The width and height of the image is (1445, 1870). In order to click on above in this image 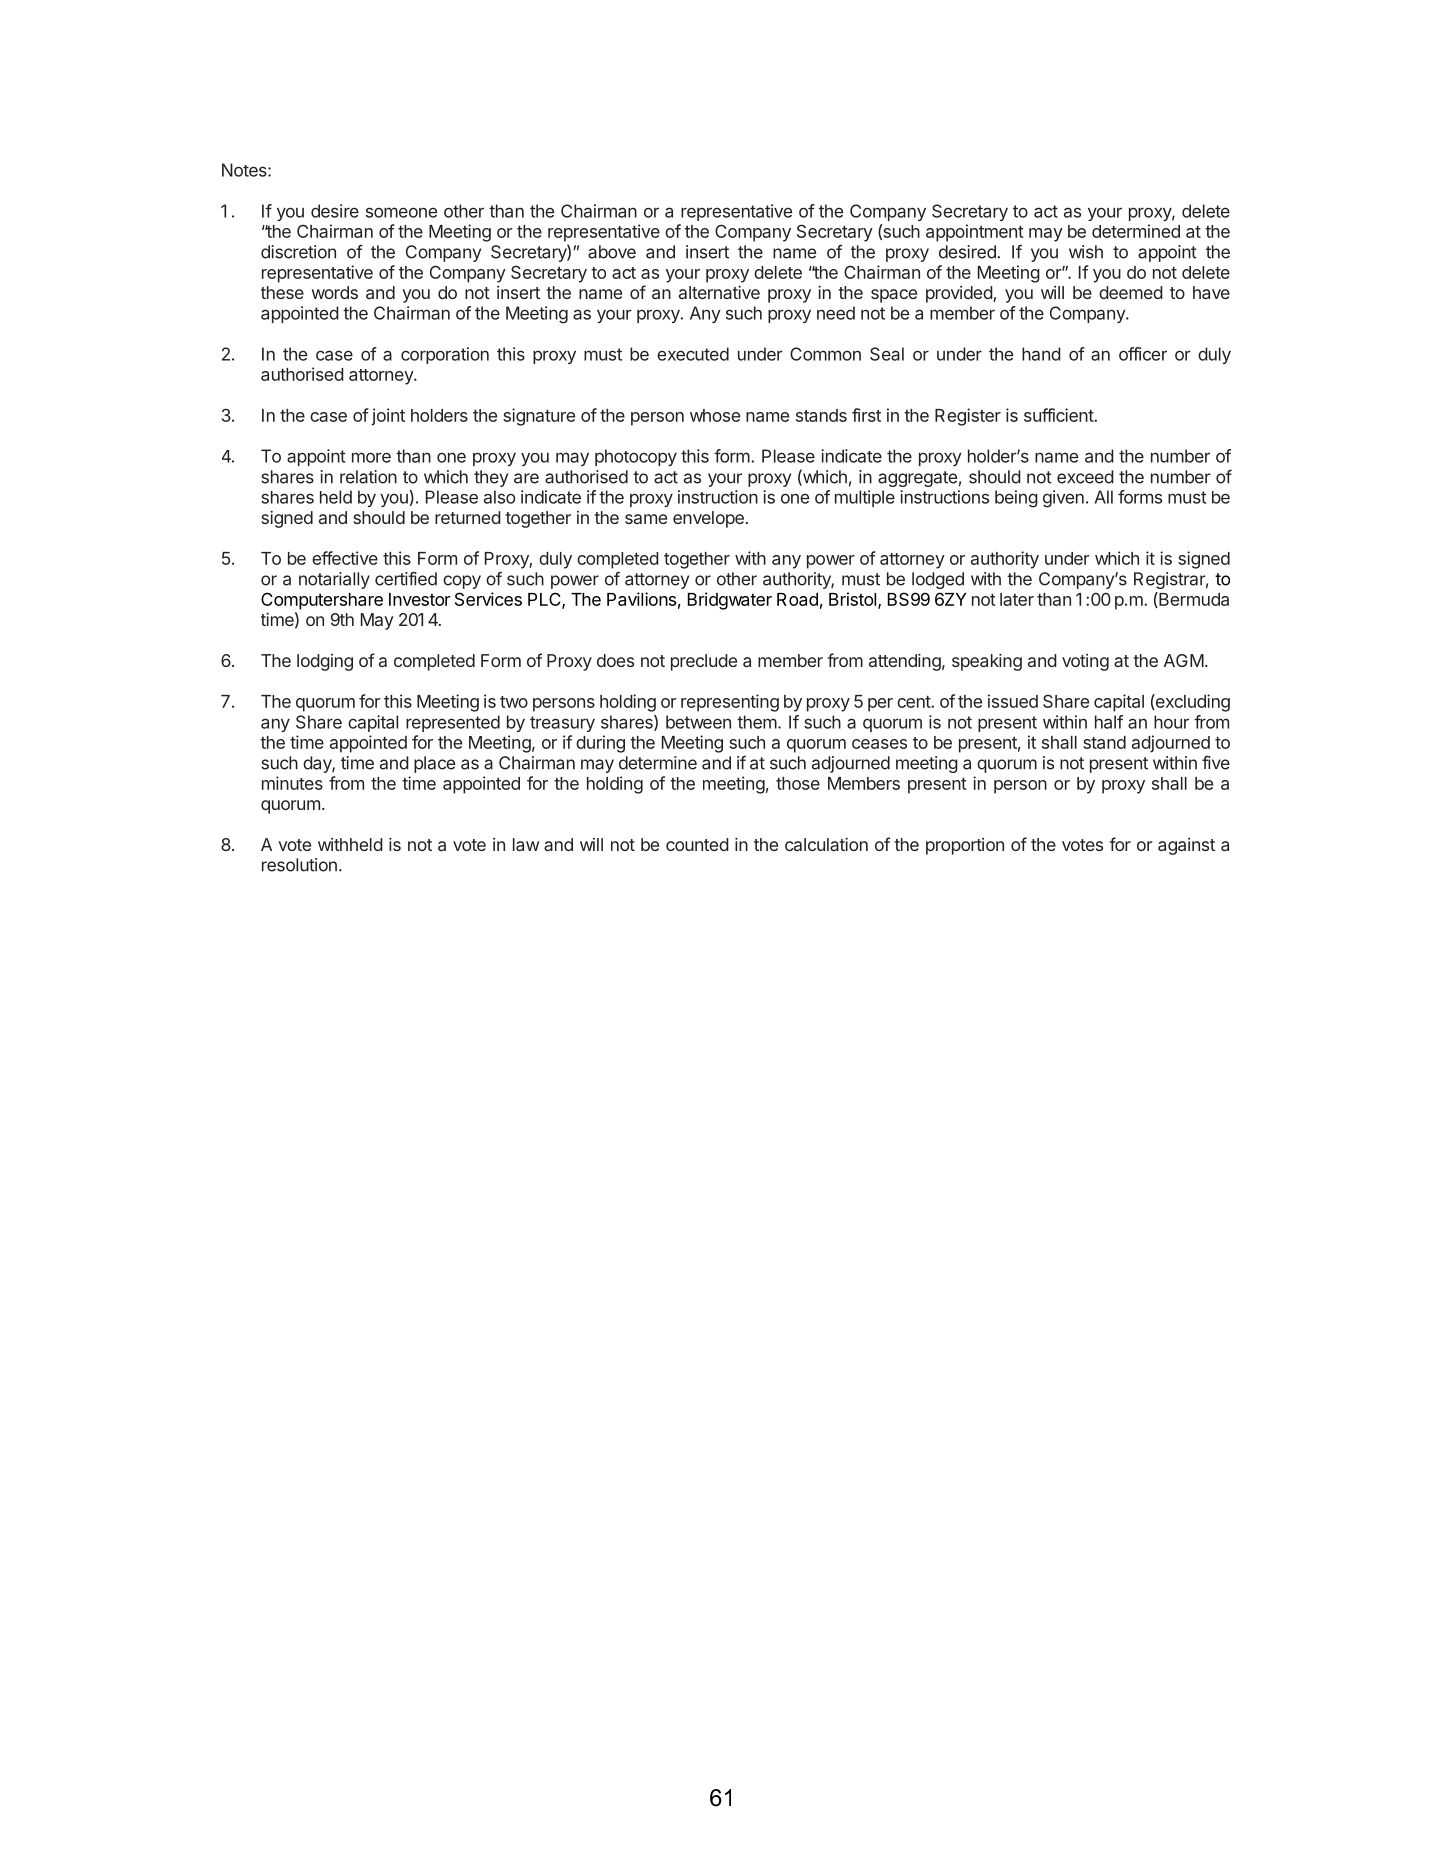, I will do `click(612, 252)`.
